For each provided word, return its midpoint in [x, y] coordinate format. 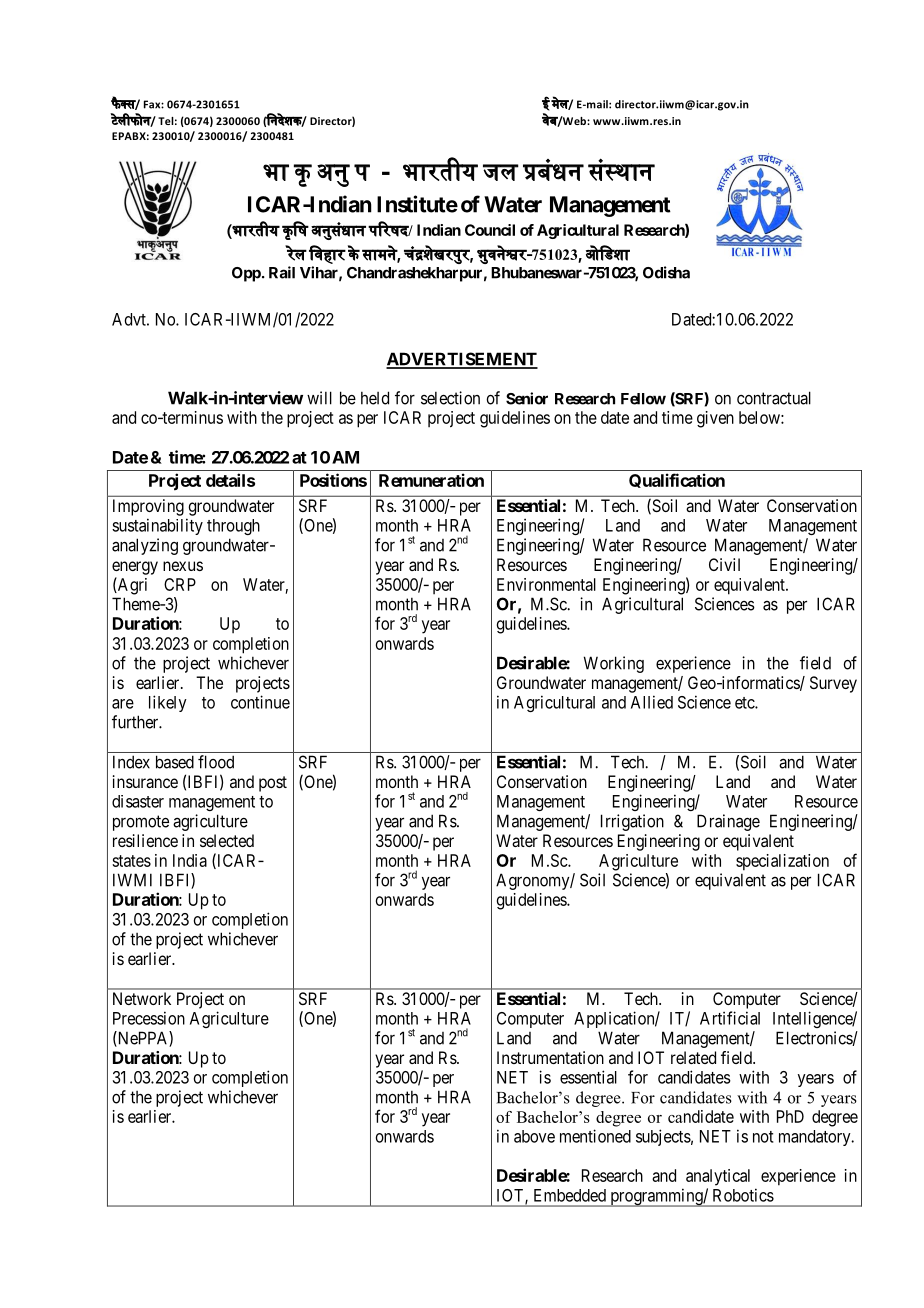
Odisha [666, 272]
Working [614, 664]
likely [168, 703]
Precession [149, 1018]
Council [490, 230]
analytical [718, 1177]
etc [745, 703]
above [534, 1136]
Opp [246, 274]
